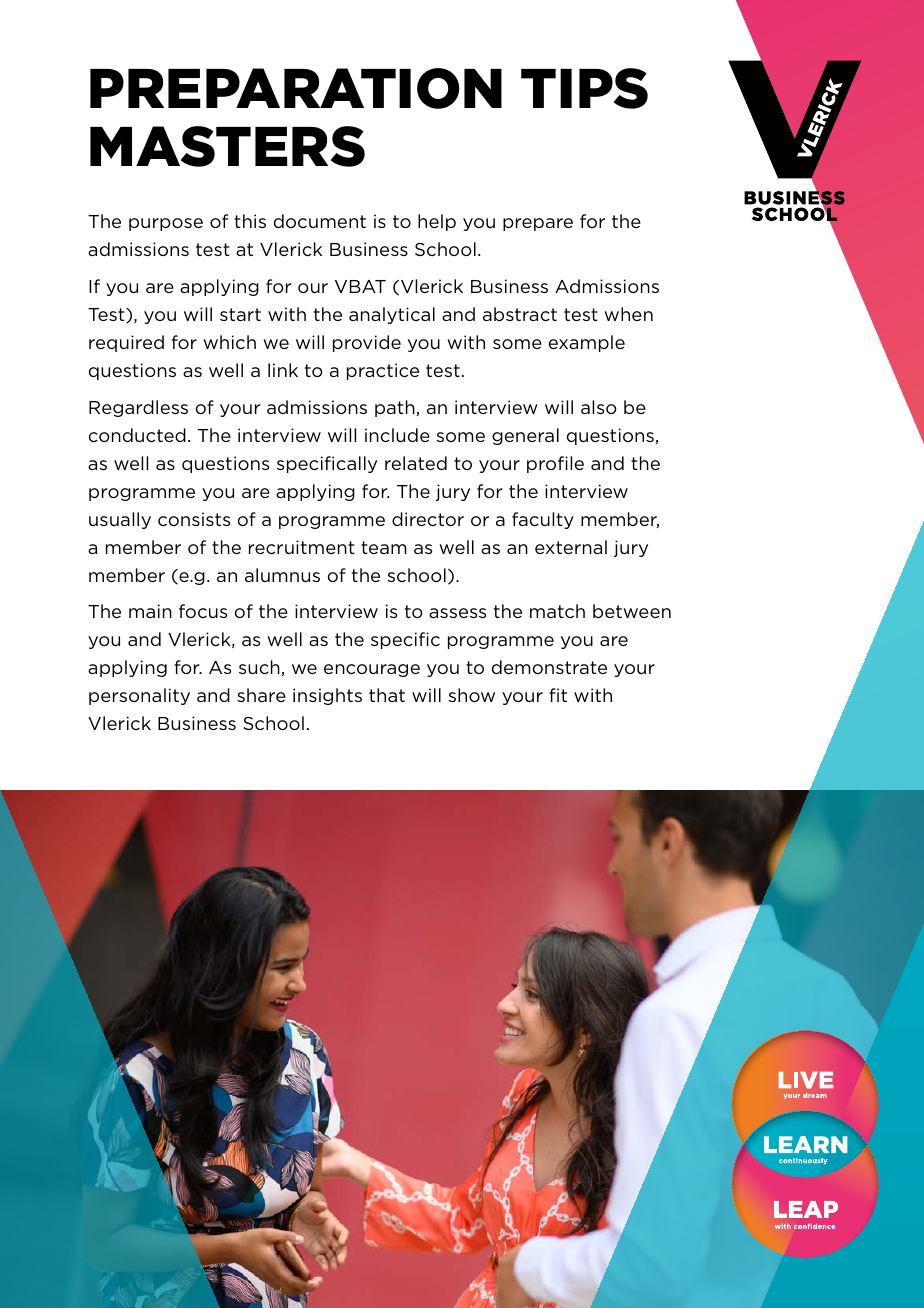 The height and width of the screenshot is (1308, 924). What do you see at coordinates (296, 88) in the screenshot?
I see `PREPARATION` at bounding box center [296, 88].
